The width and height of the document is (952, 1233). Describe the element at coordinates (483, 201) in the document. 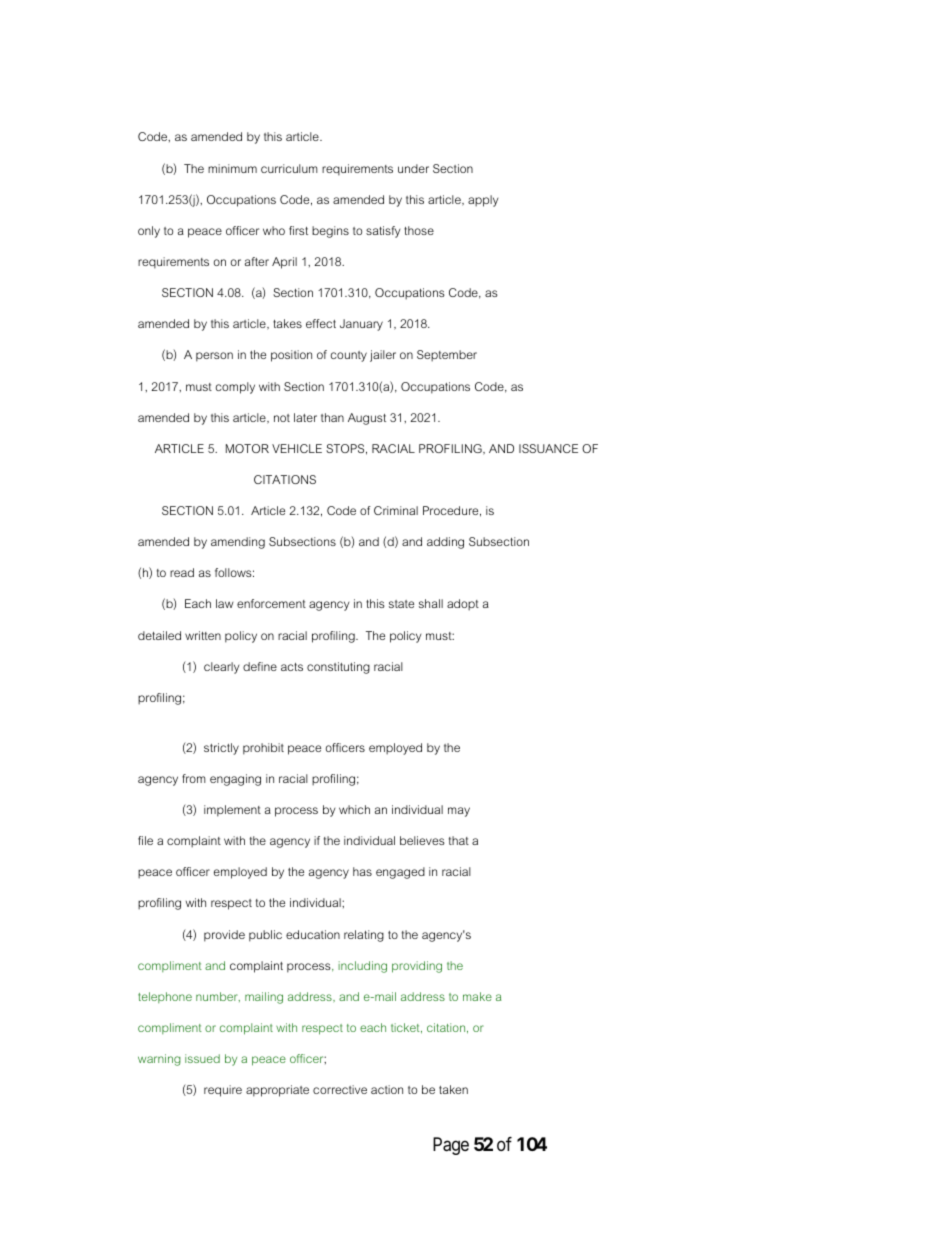

I see `apply` at that location.
